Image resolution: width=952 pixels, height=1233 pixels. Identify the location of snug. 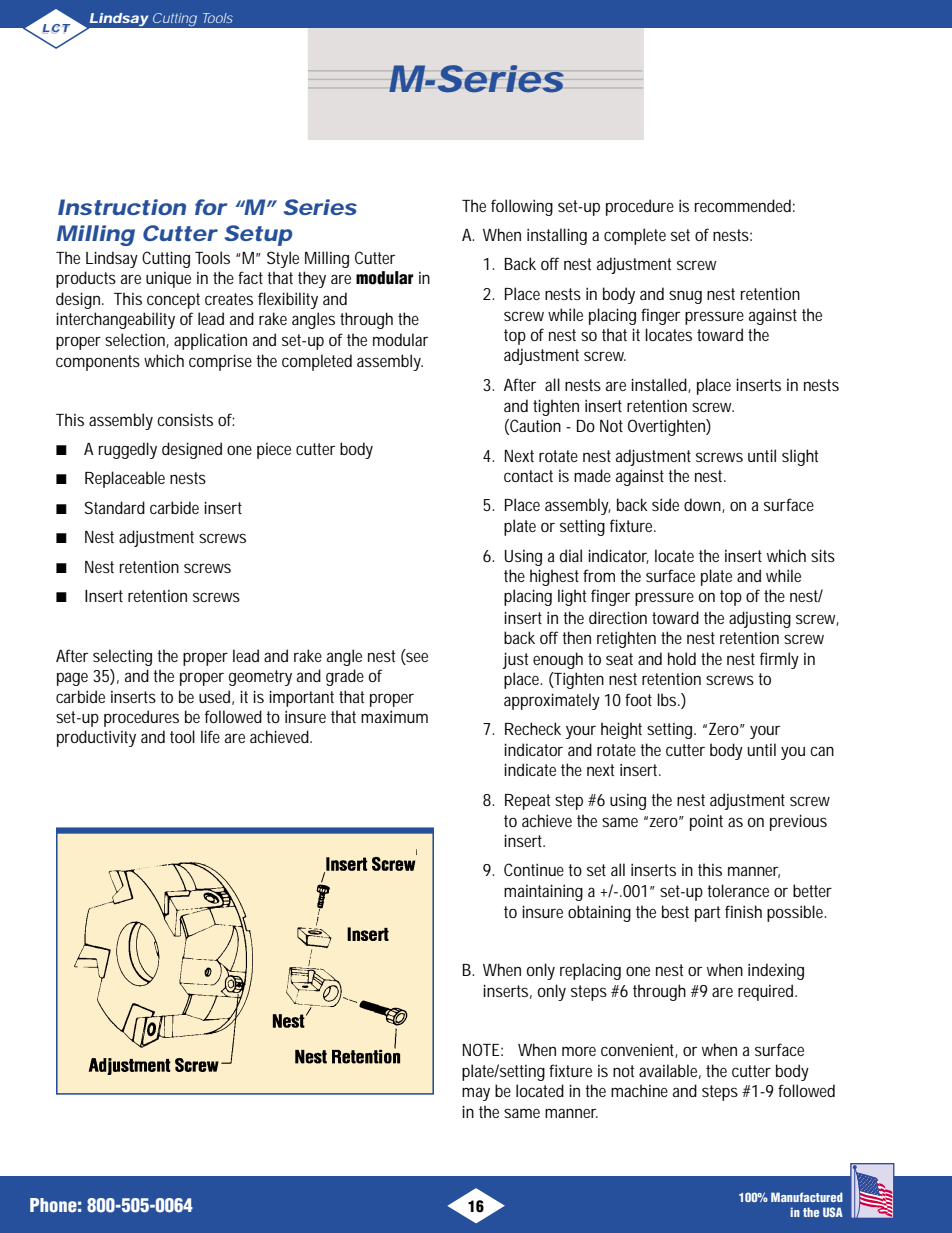
(685, 297).
